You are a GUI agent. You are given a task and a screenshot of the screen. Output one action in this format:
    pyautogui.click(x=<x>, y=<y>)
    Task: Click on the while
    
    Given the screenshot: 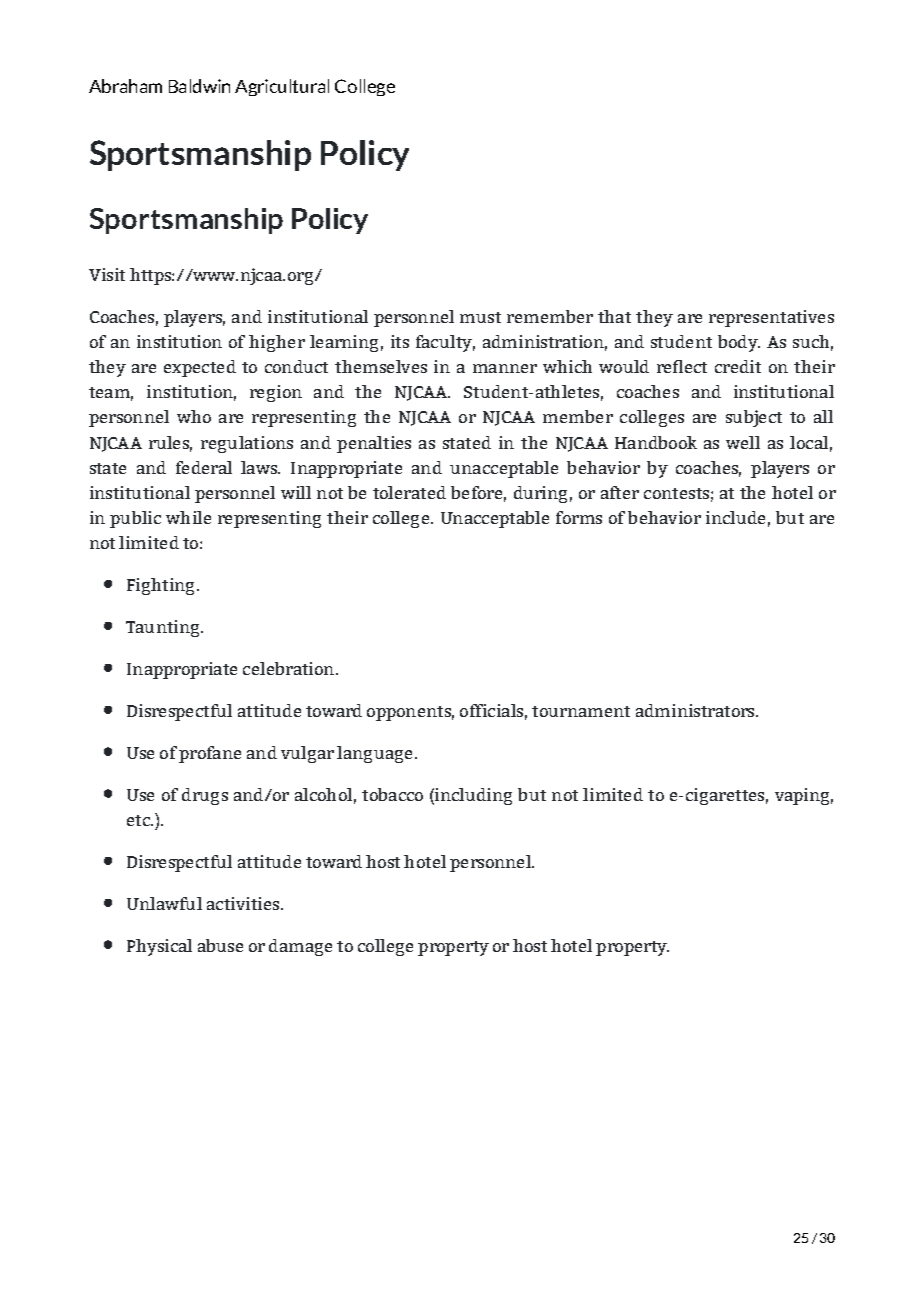 What is the action you would take?
    pyautogui.click(x=188, y=517)
